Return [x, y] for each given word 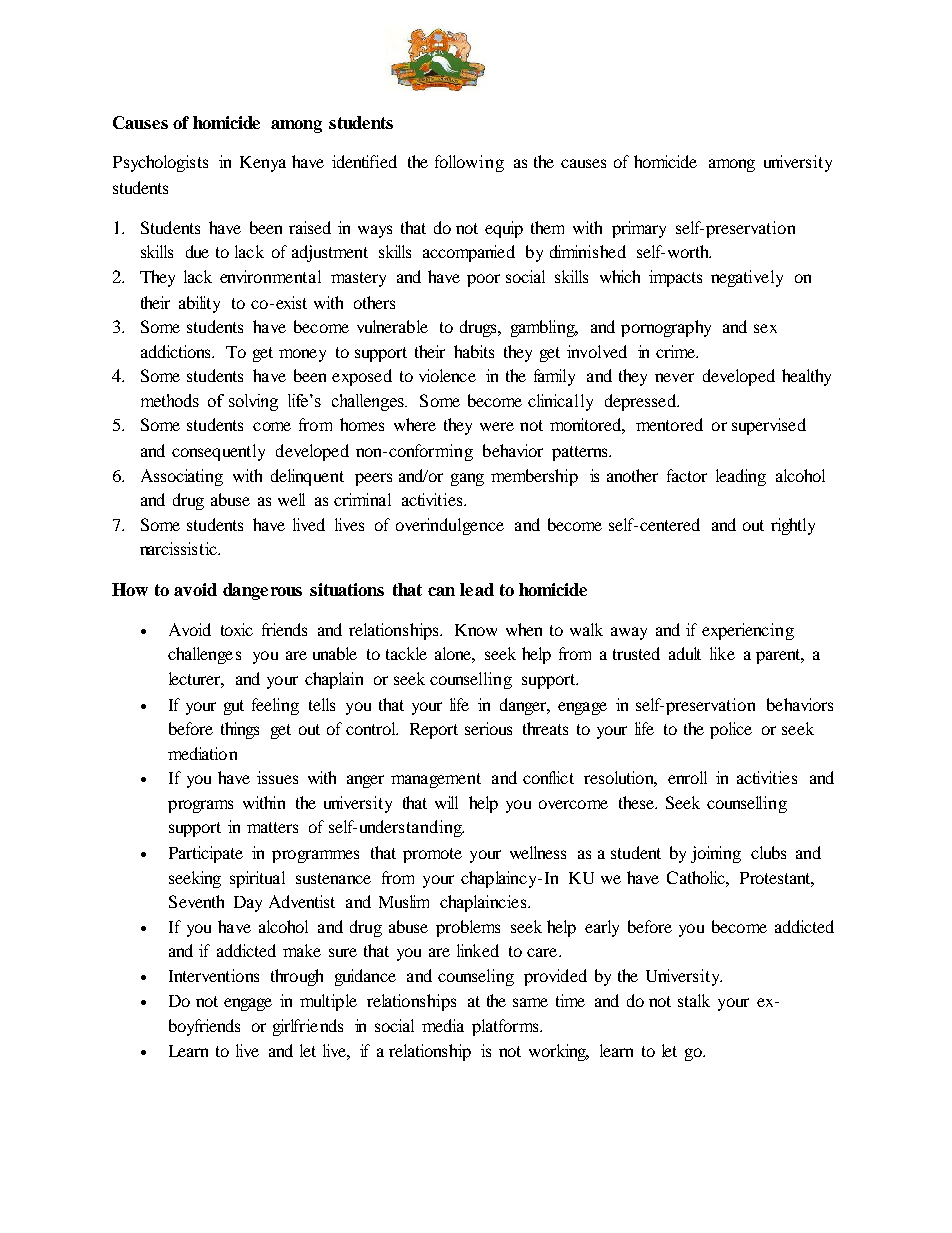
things [240, 730]
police [731, 730]
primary [639, 229]
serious [488, 728]
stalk [694, 1000]
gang [467, 479]
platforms [506, 1027]
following [469, 163]
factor [687, 475]
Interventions [214, 975]
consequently [218, 452]
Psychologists [160, 163]
